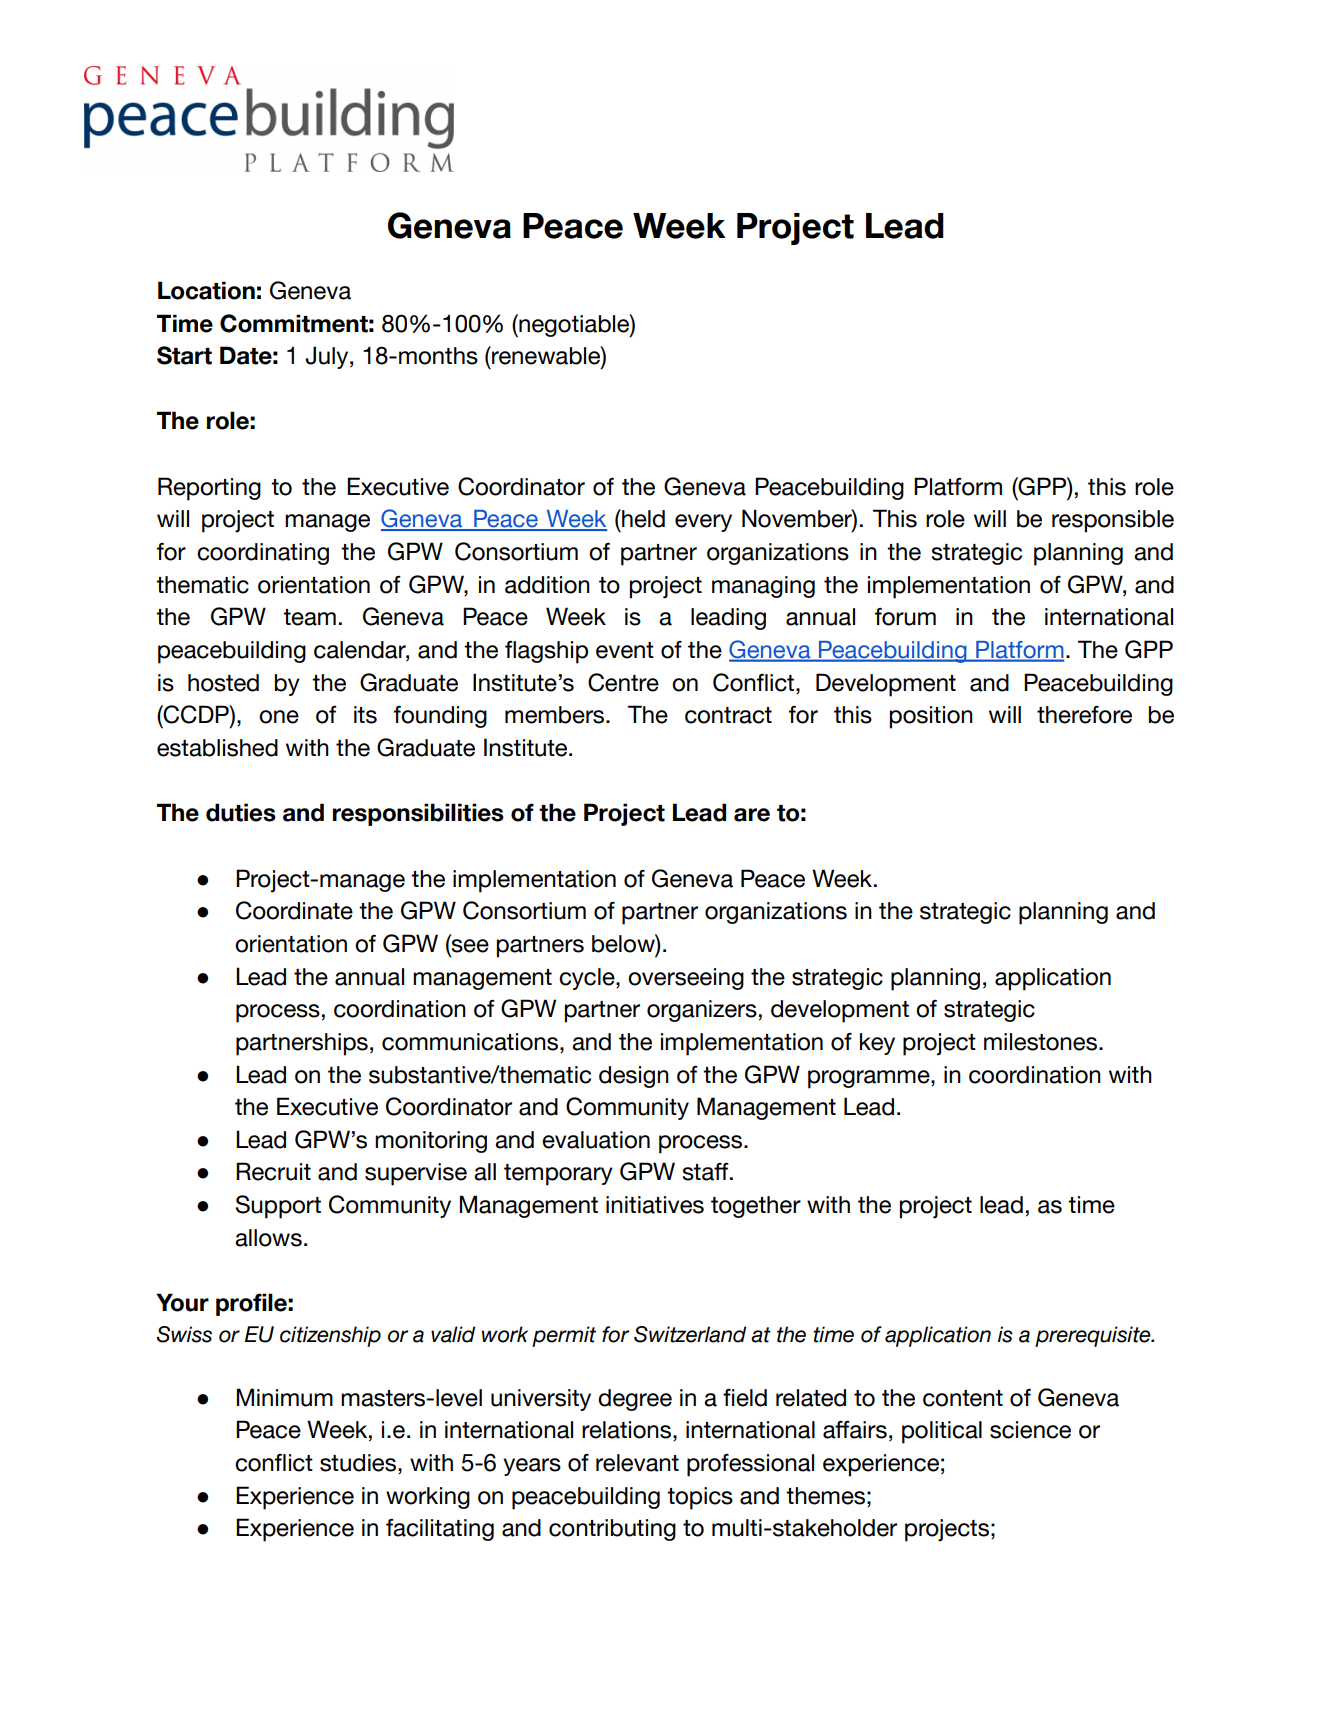 Image resolution: width=1332 pixels, height=1724 pixels. Describe the element at coordinates (637, 1463) in the page. I see `relevant` at that location.
